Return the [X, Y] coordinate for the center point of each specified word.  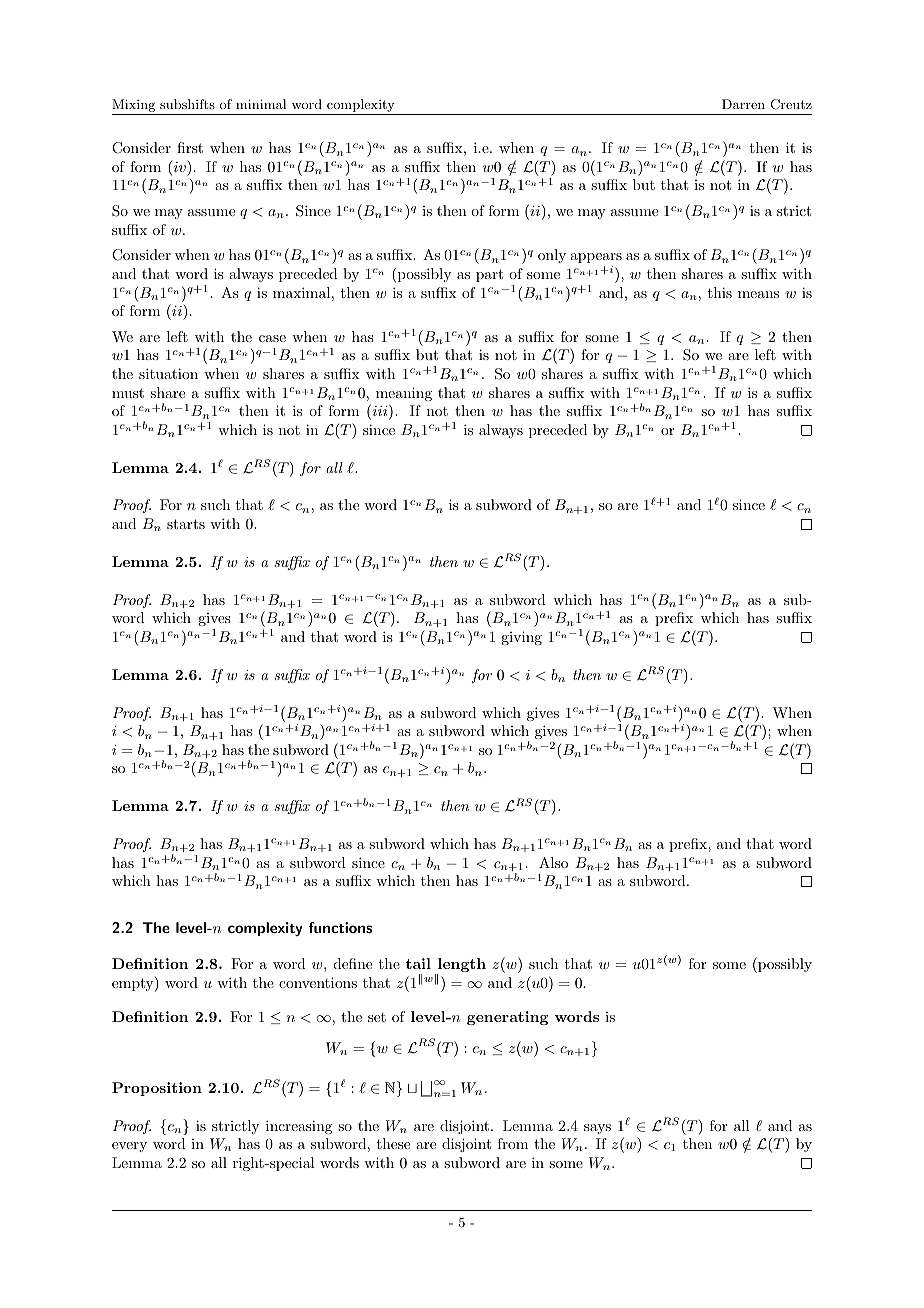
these [393, 1143]
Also [553, 862]
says [597, 1129]
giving [521, 638]
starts [186, 524]
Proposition [157, 1089]
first [190, 147]
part [489, 275]
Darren [743, 104]
